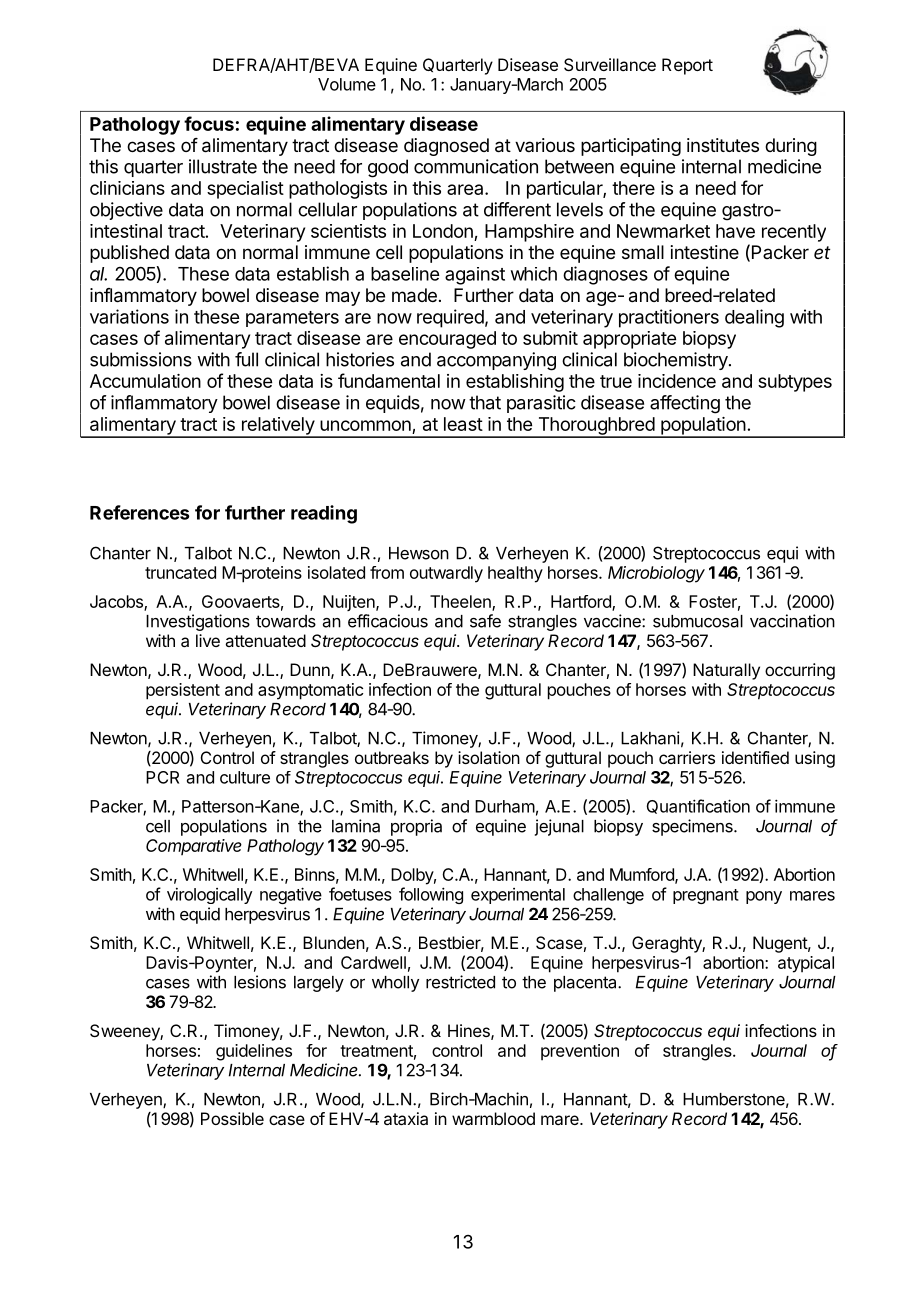 This screenshot has height=1308, width=924. I want to click on diagnosed, so click(446, 147).
